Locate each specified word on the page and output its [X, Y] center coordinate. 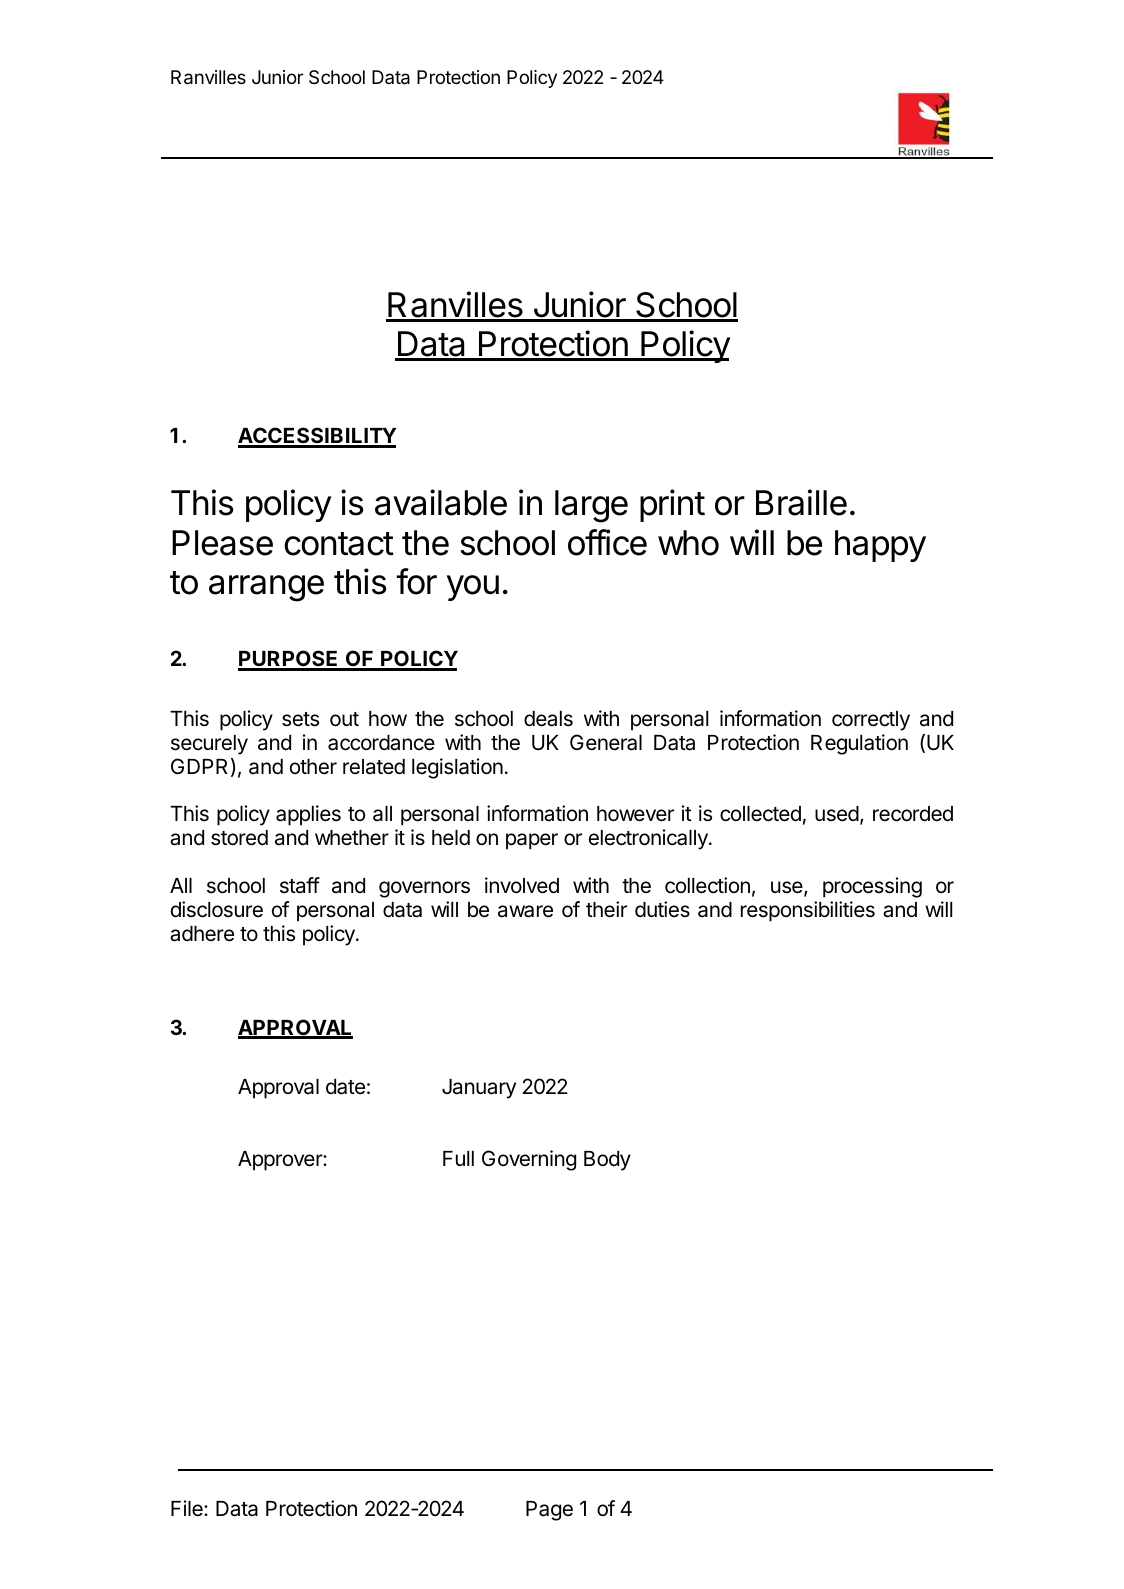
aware [525, 911]
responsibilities [808, 911]
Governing [529, 1160]
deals [548, 719]
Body [607, 1161]
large [591, 506]
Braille [801, 502]
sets [300, 719]
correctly [871, 721]
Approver [281, 1161]
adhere [202, 934]
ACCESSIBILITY [317, 437]
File [188, 1508]
